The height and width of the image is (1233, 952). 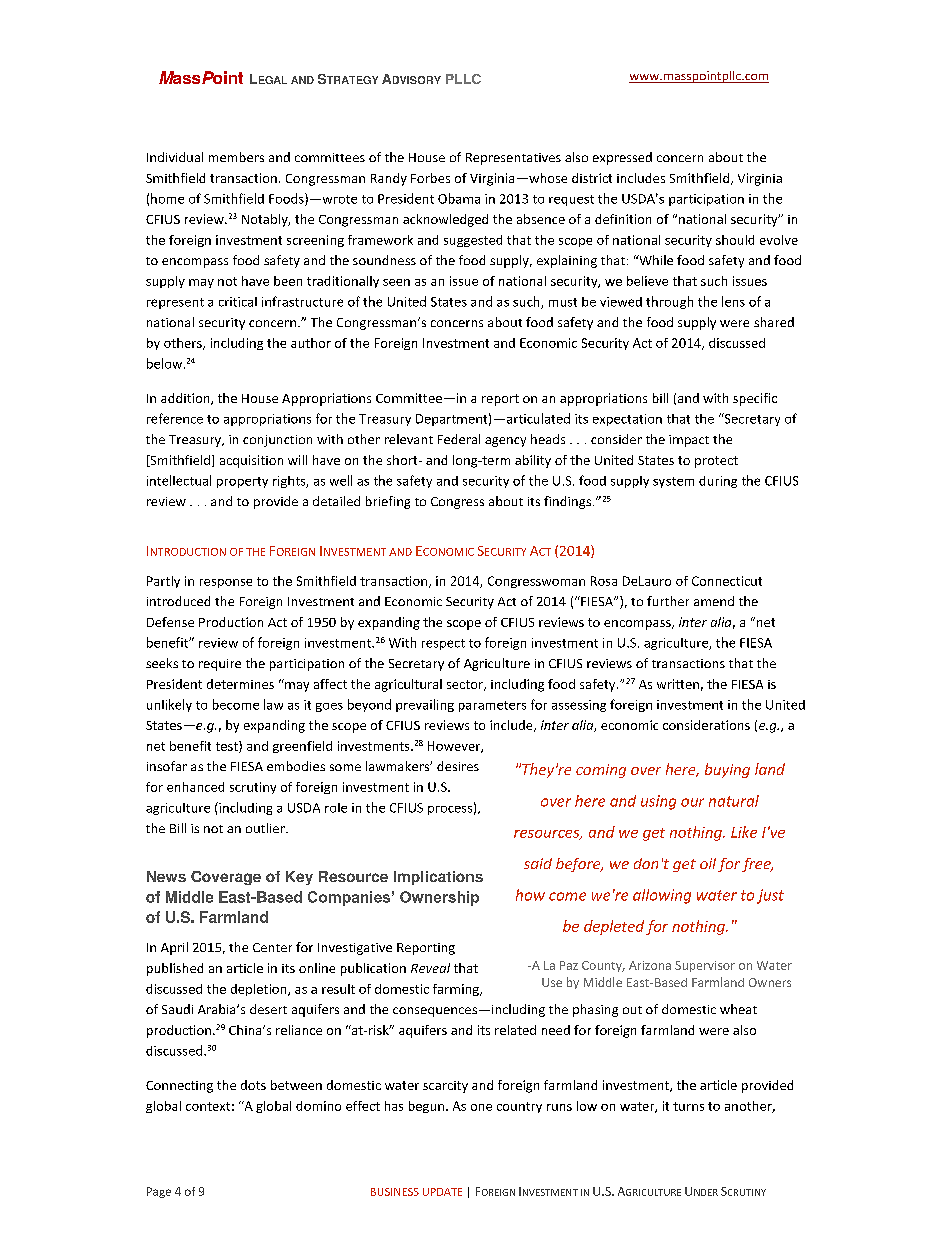 What do you see at coordinates (272, 947) in the image?
I see `Center` at bounding box center [272, 947].
